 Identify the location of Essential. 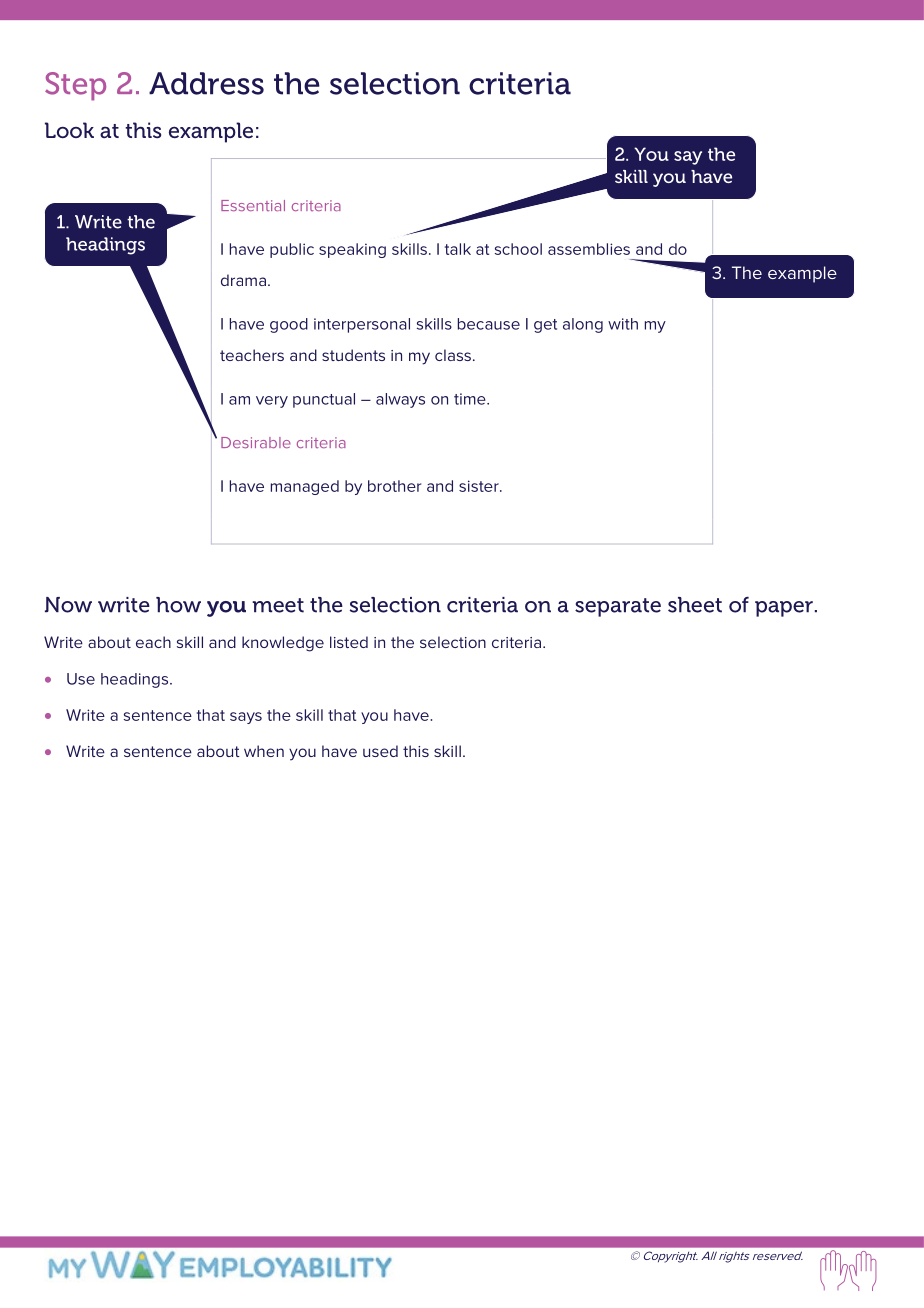
(253, 205).
